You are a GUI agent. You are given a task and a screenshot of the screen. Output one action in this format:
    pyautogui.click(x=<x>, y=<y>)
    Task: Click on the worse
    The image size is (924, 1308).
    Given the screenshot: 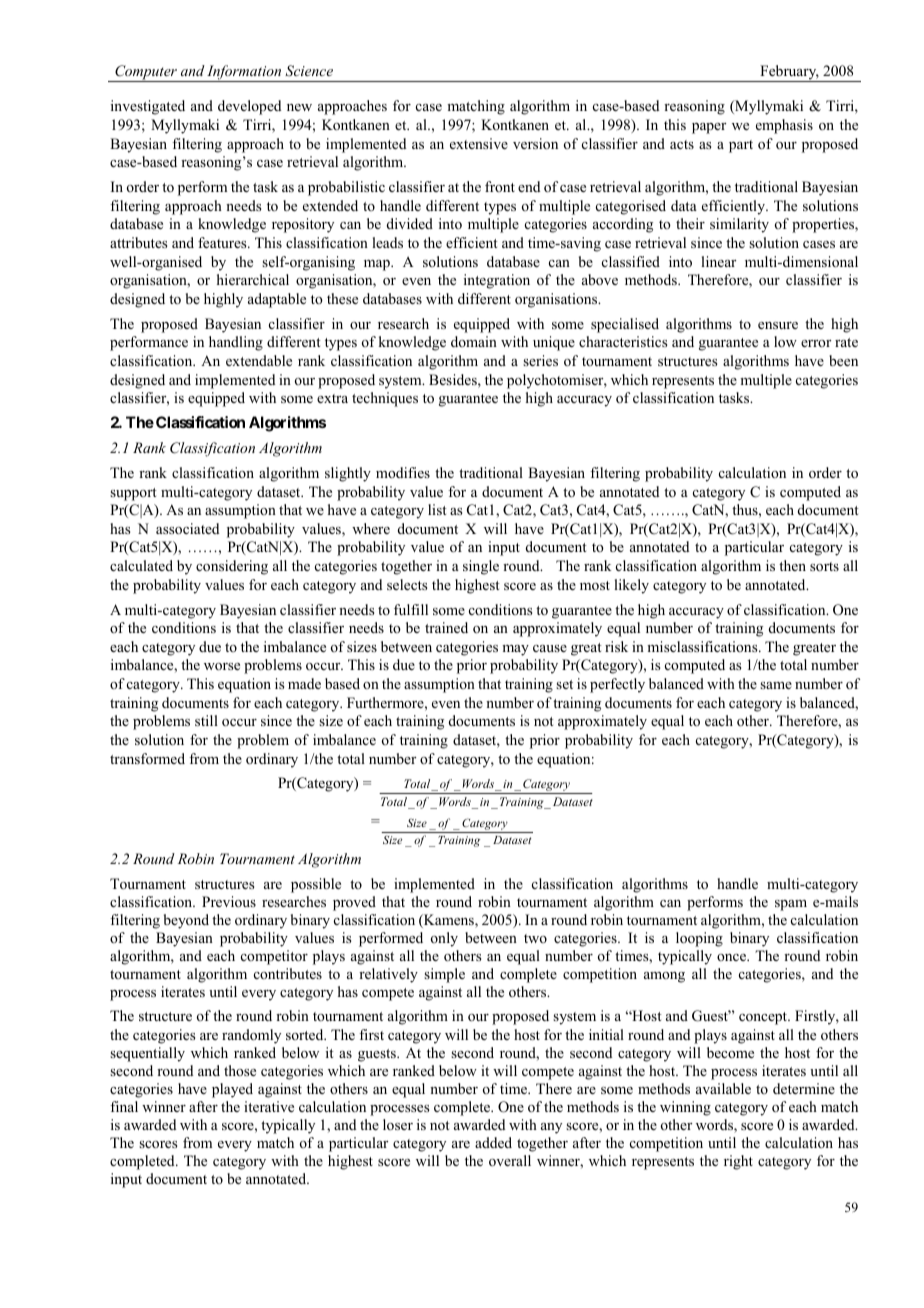 What is the action you would take?
    pyautogui.click(x=222, y=666)
